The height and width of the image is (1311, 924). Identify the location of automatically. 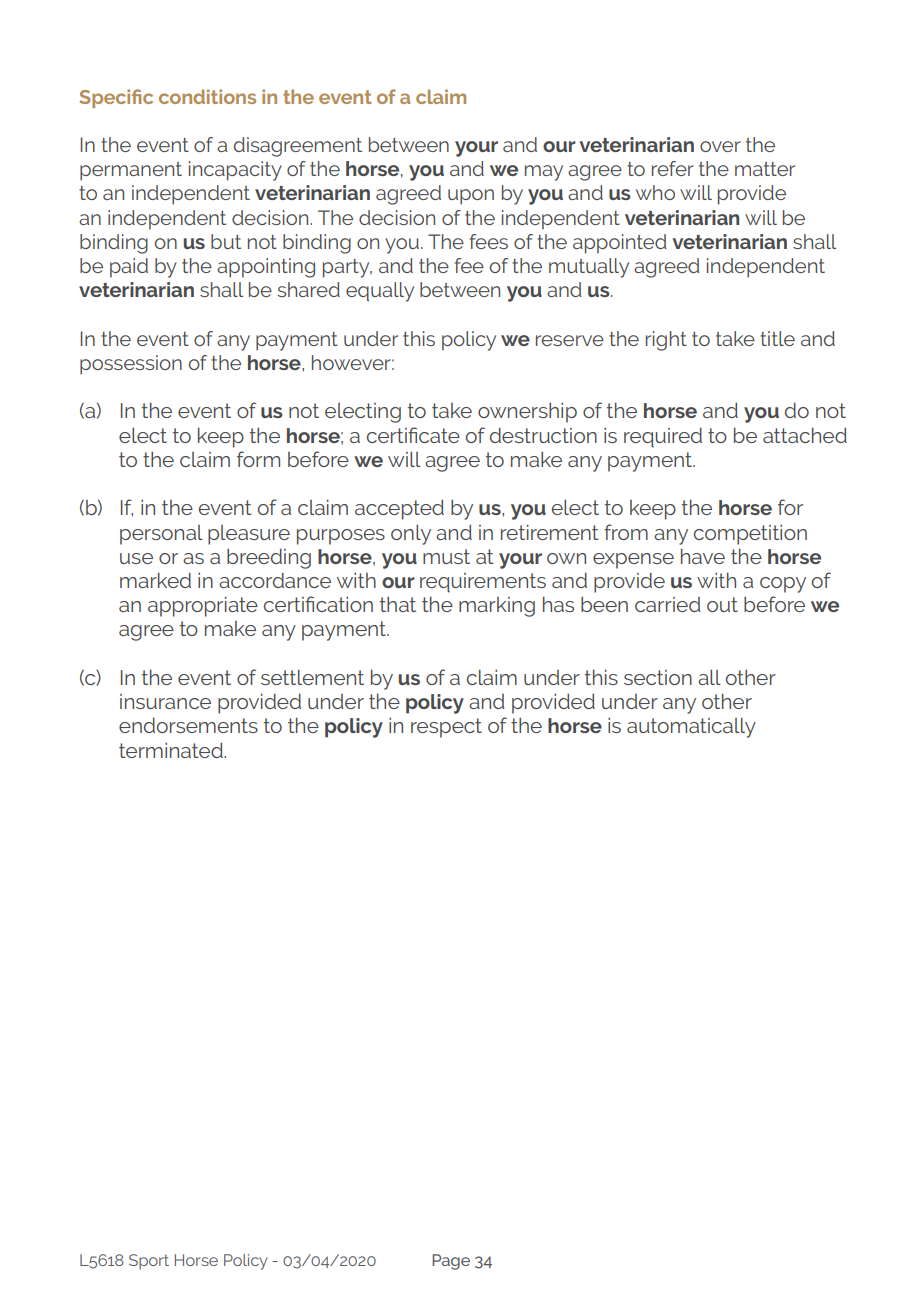
(691, 727).
